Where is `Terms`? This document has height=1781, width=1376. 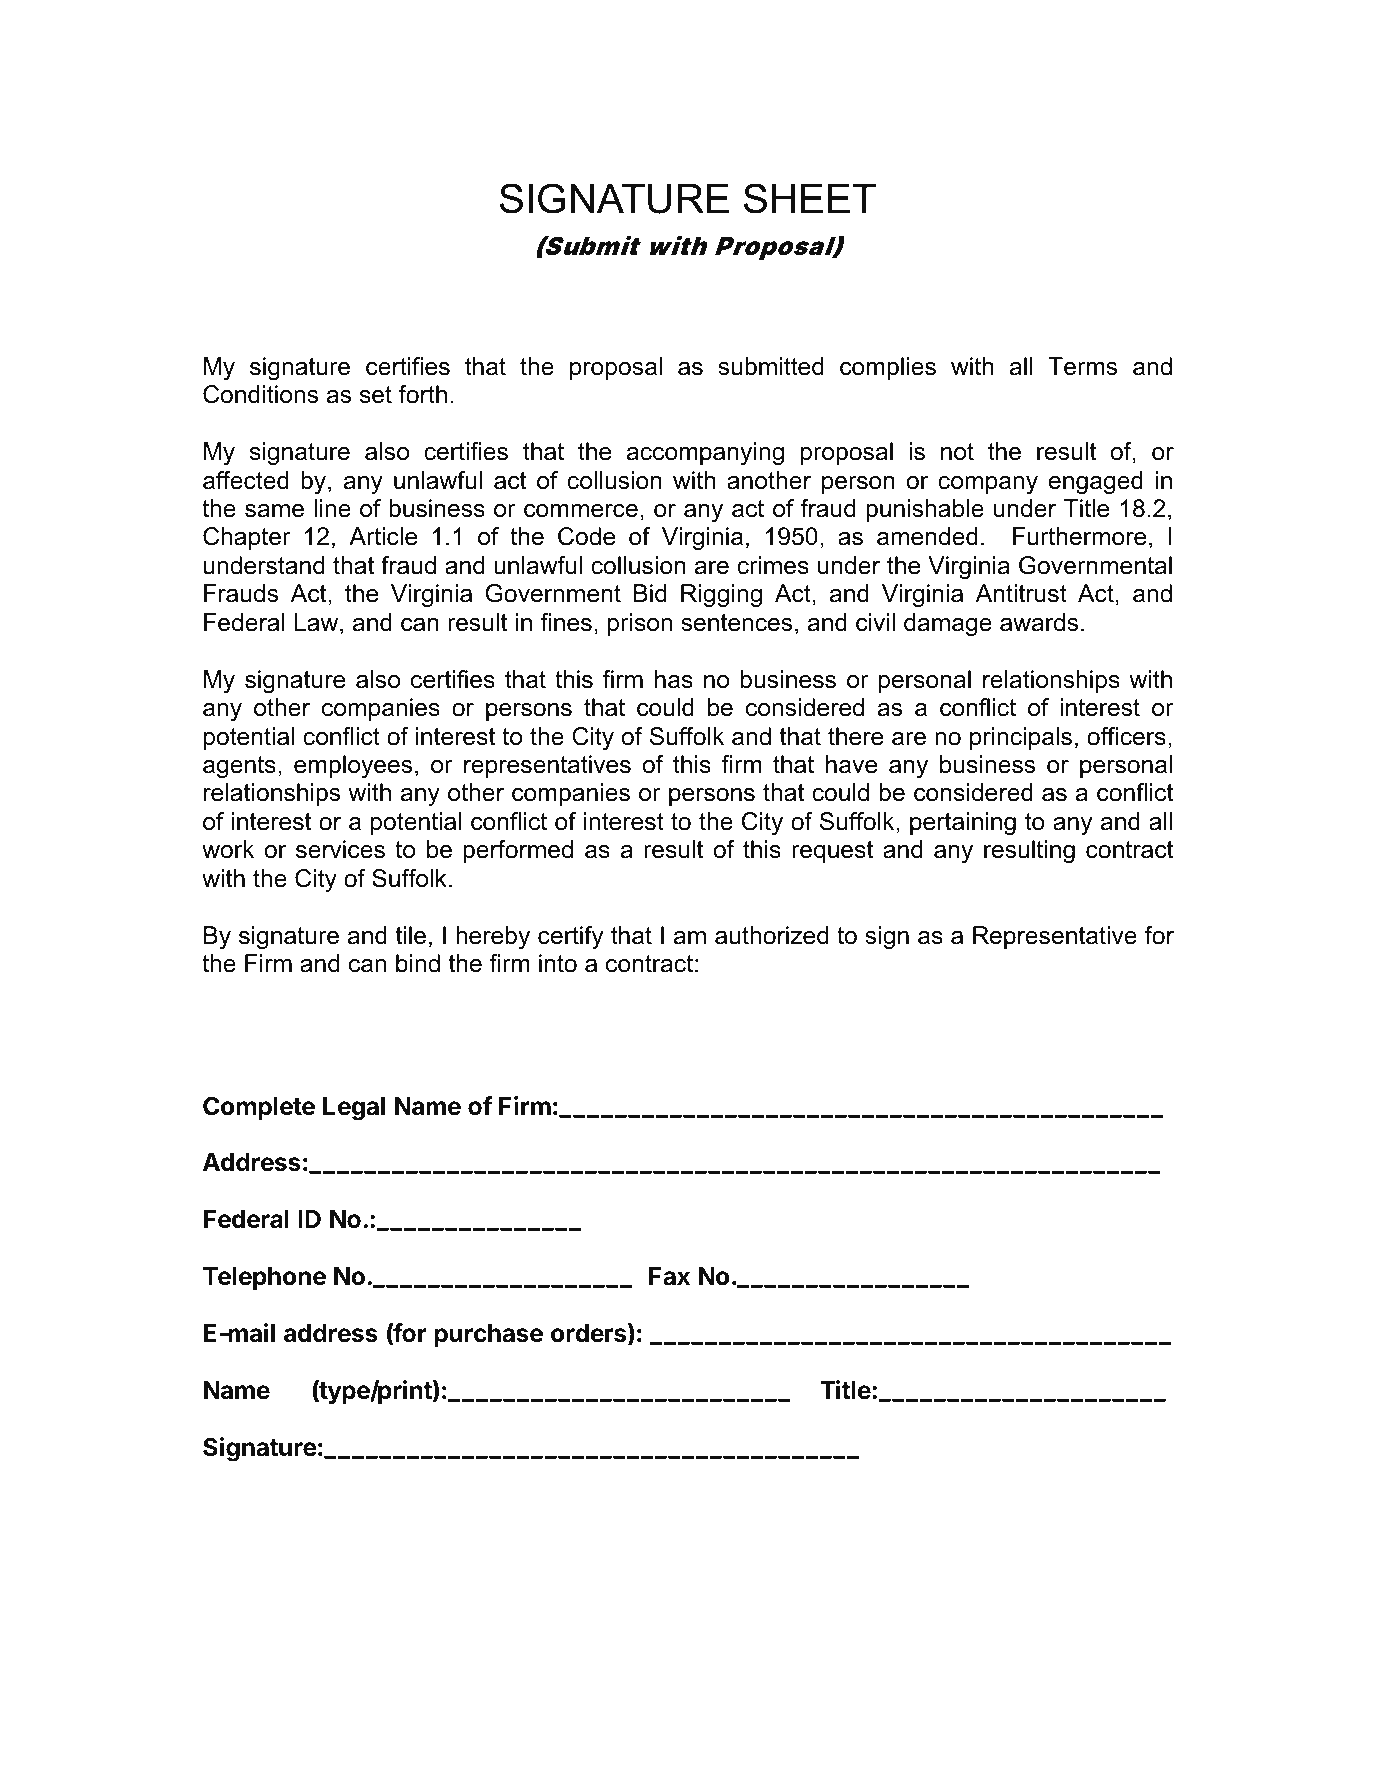
Terms is located at coordinates (1082, 366).
